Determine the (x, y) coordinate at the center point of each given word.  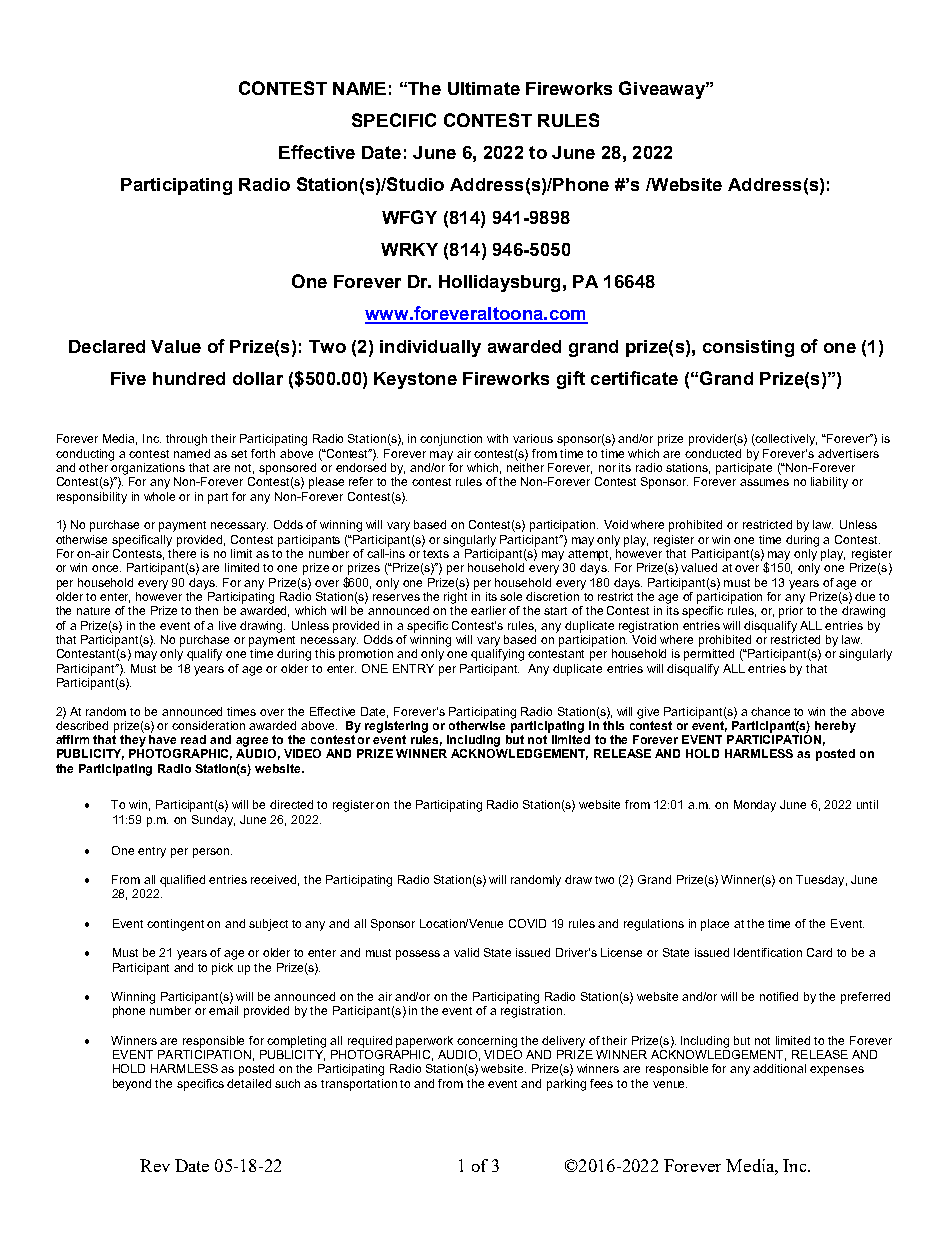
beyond (132, 1085)
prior (791, 612)
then (206, 610)
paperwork (424, 1042)
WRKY (409, 249)
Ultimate (484, 88)
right (455, 598)
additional (779, 1068)
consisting (748, 348)
